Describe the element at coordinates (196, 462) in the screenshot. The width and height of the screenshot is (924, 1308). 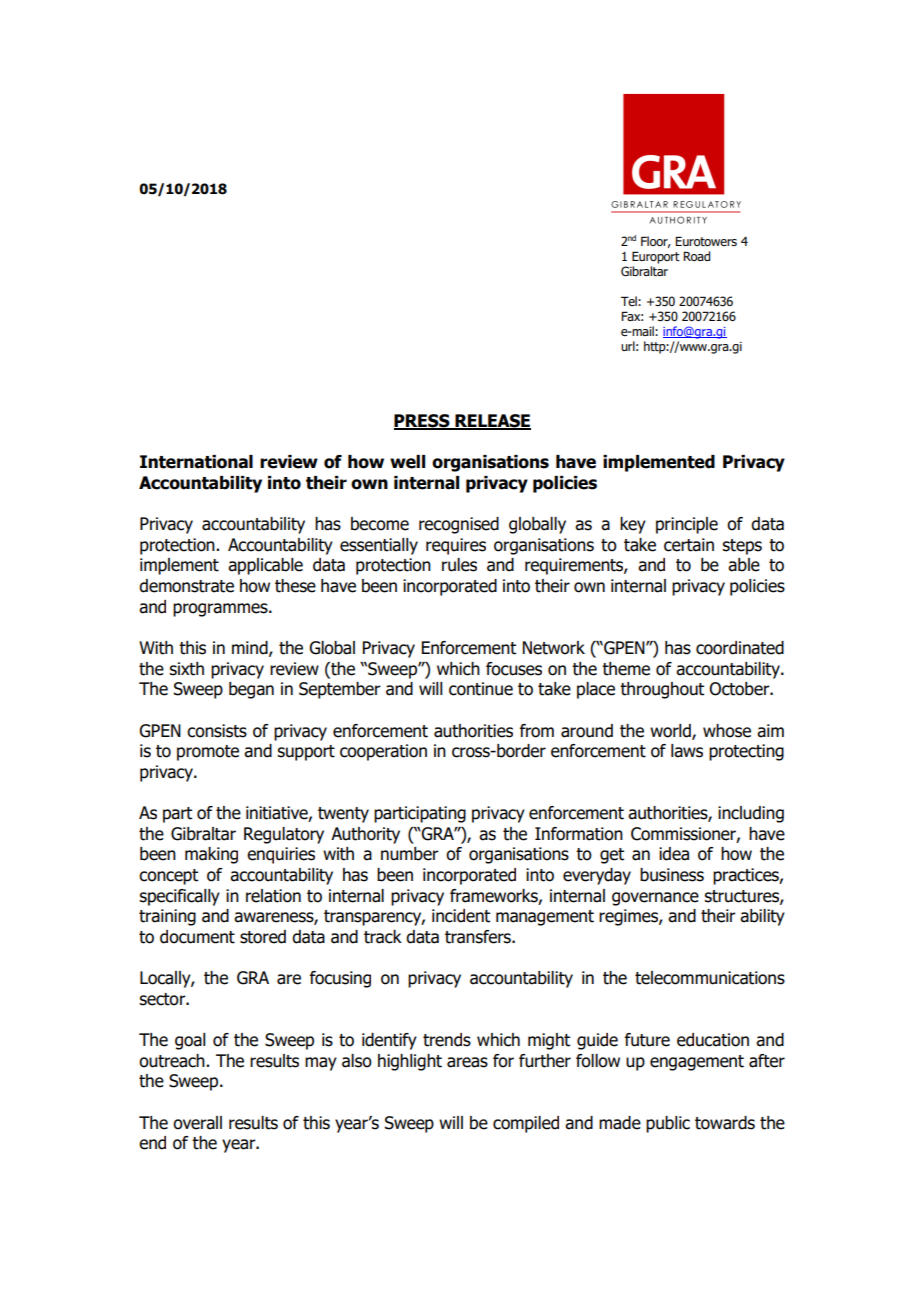
I see `International` at that location.
